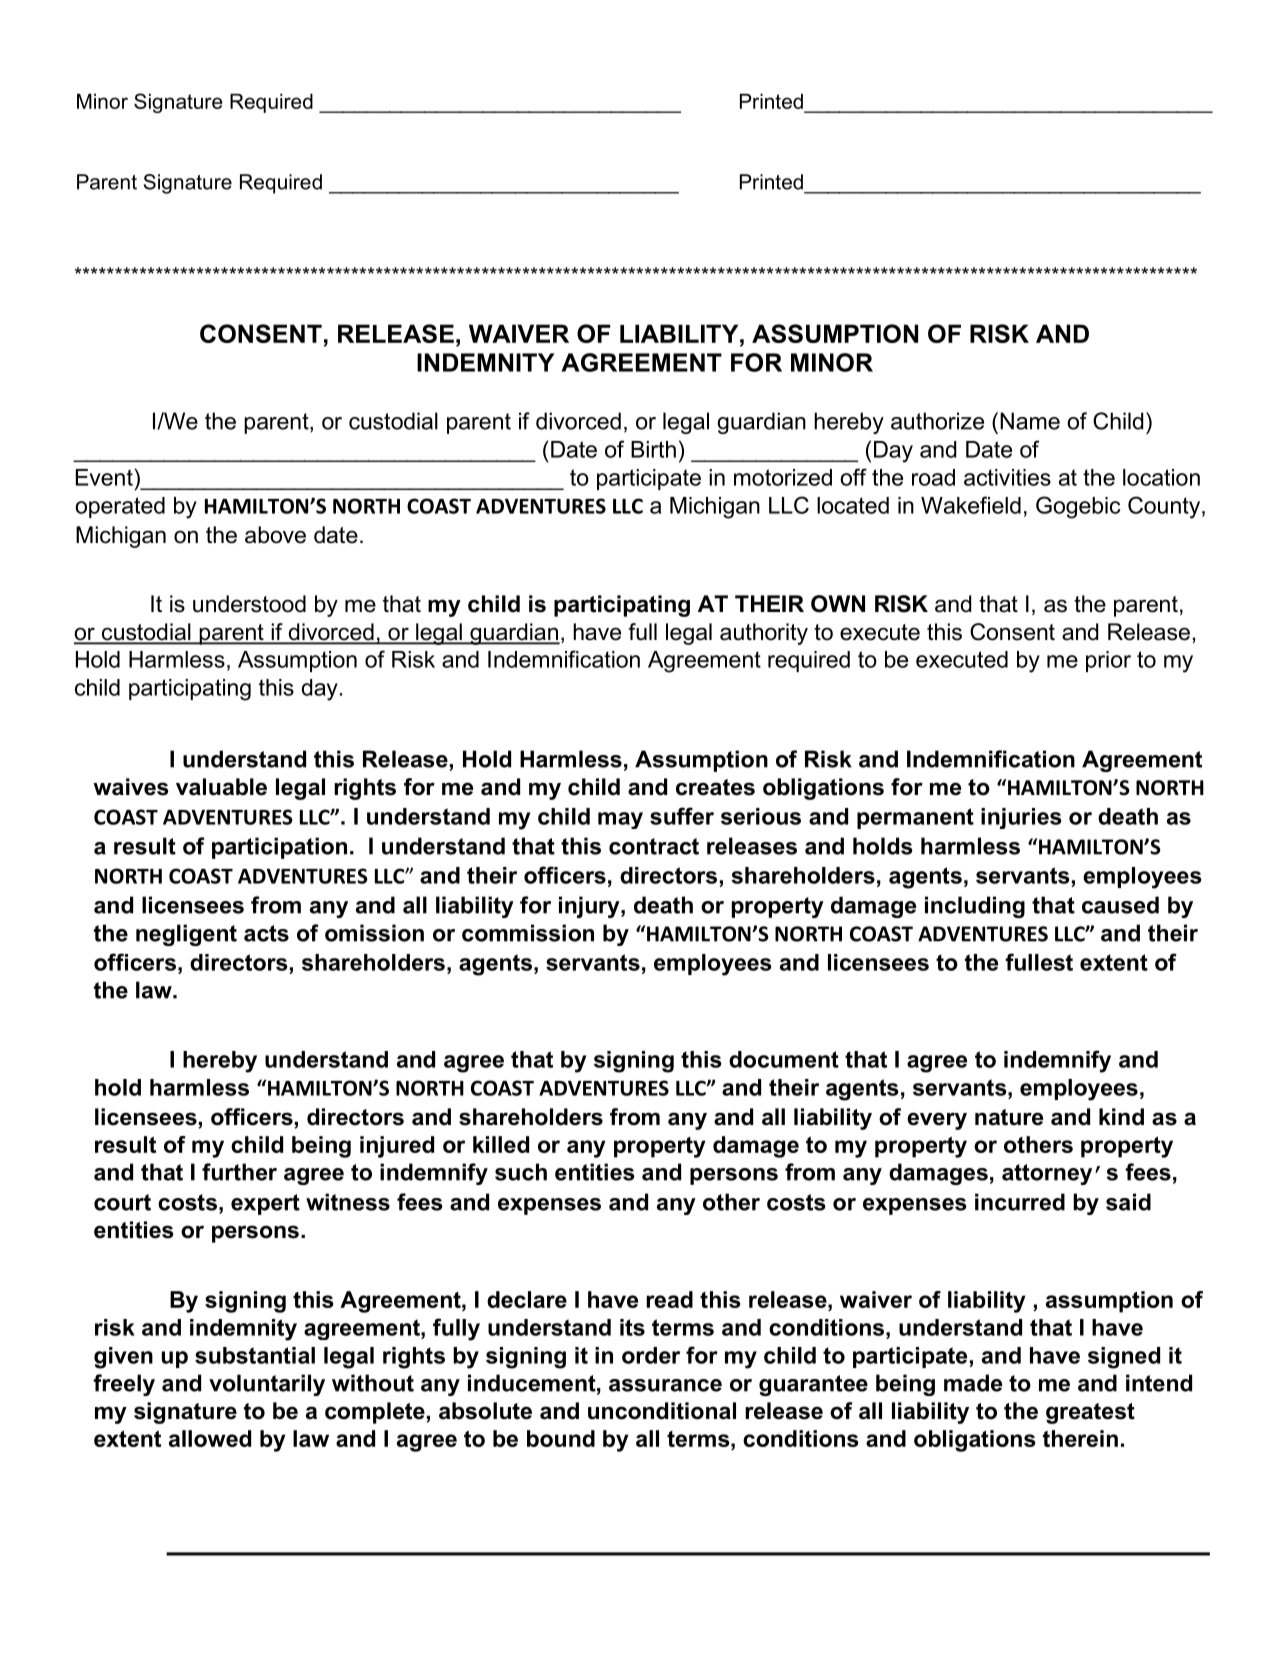 This screenshot has width=1282, height=1659. Describe the element at coordinates (266, 933) in the screenshot. I see `acts` at that location.
